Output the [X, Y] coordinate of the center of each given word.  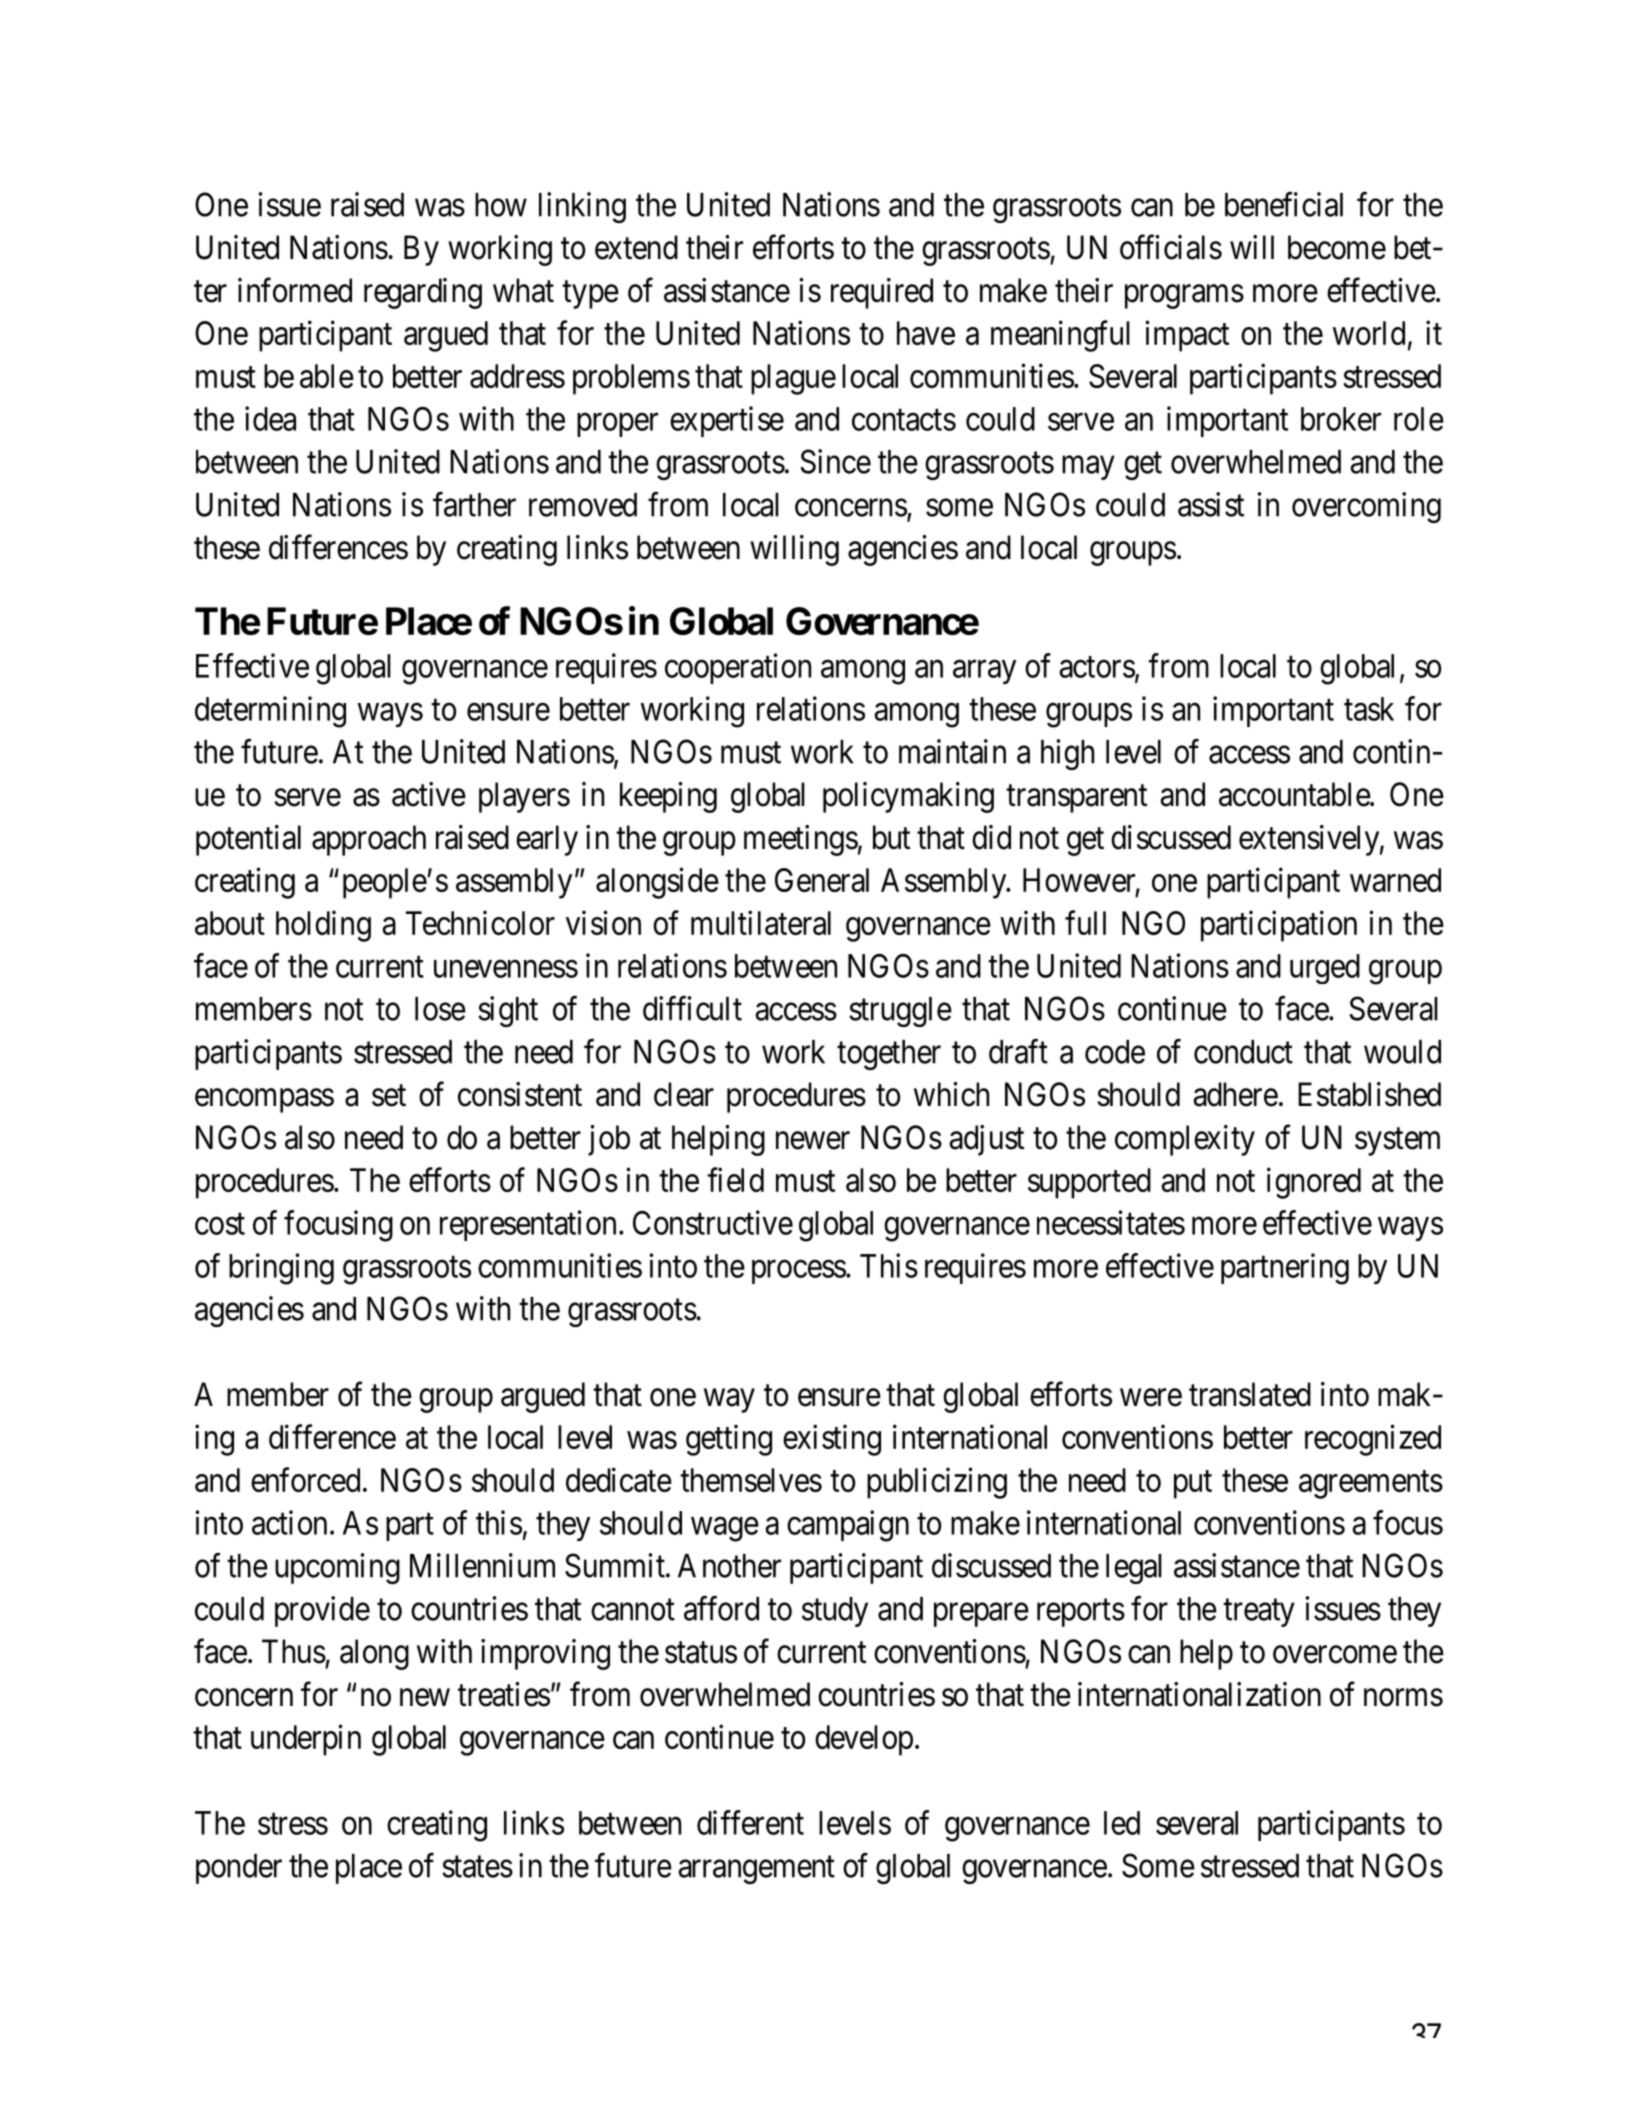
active [429, 794]
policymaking [908, 797]
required [882, 293]
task [1369, 709]
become [1337, 247]
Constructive [713, 1222]
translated [1250, 1394]
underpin [306, 1740]
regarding [423, 293]
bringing [281, 1269]
